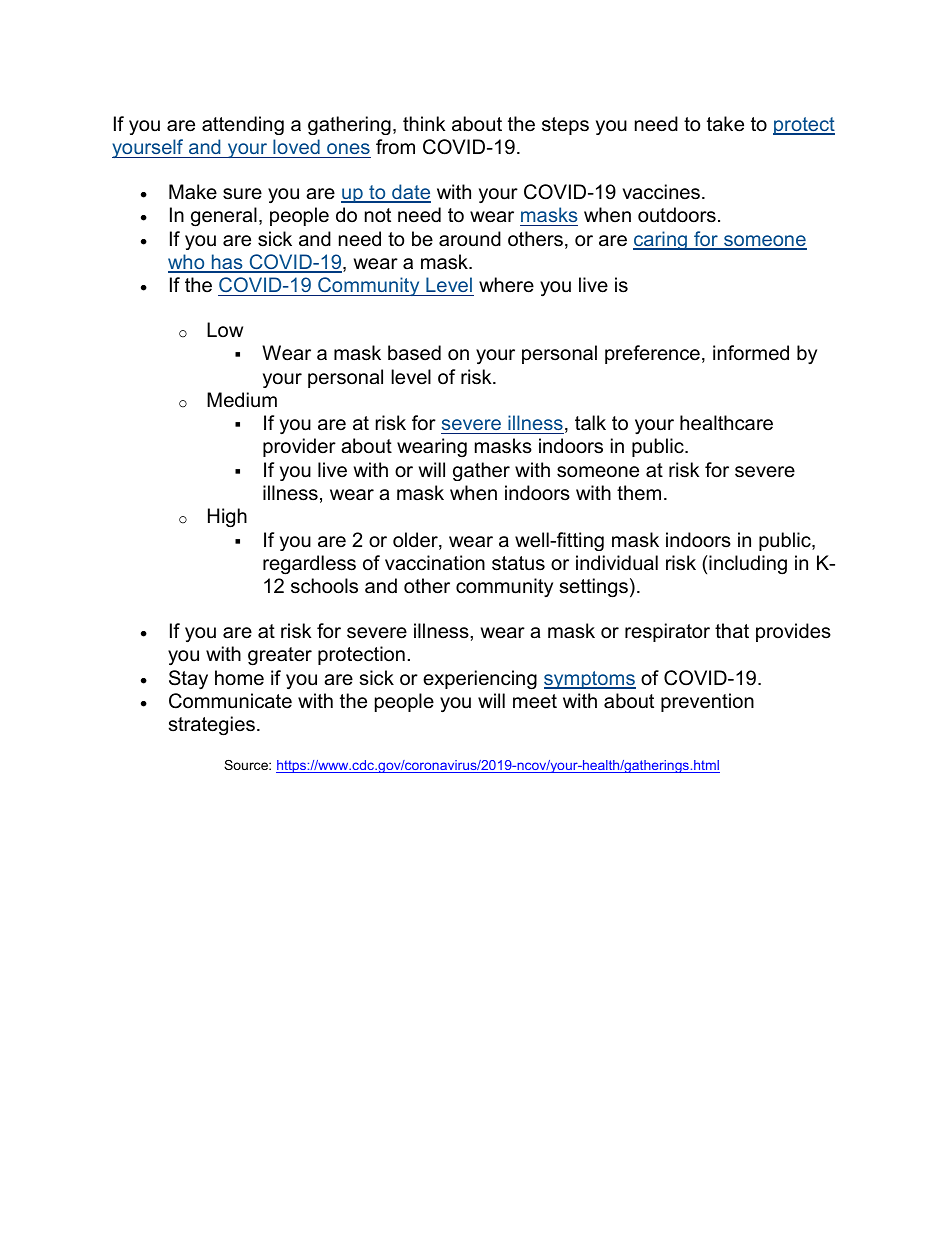 Image resolution: width=952 pixels, height=1233 pixels. I want to click on think, so click(424, 123).
